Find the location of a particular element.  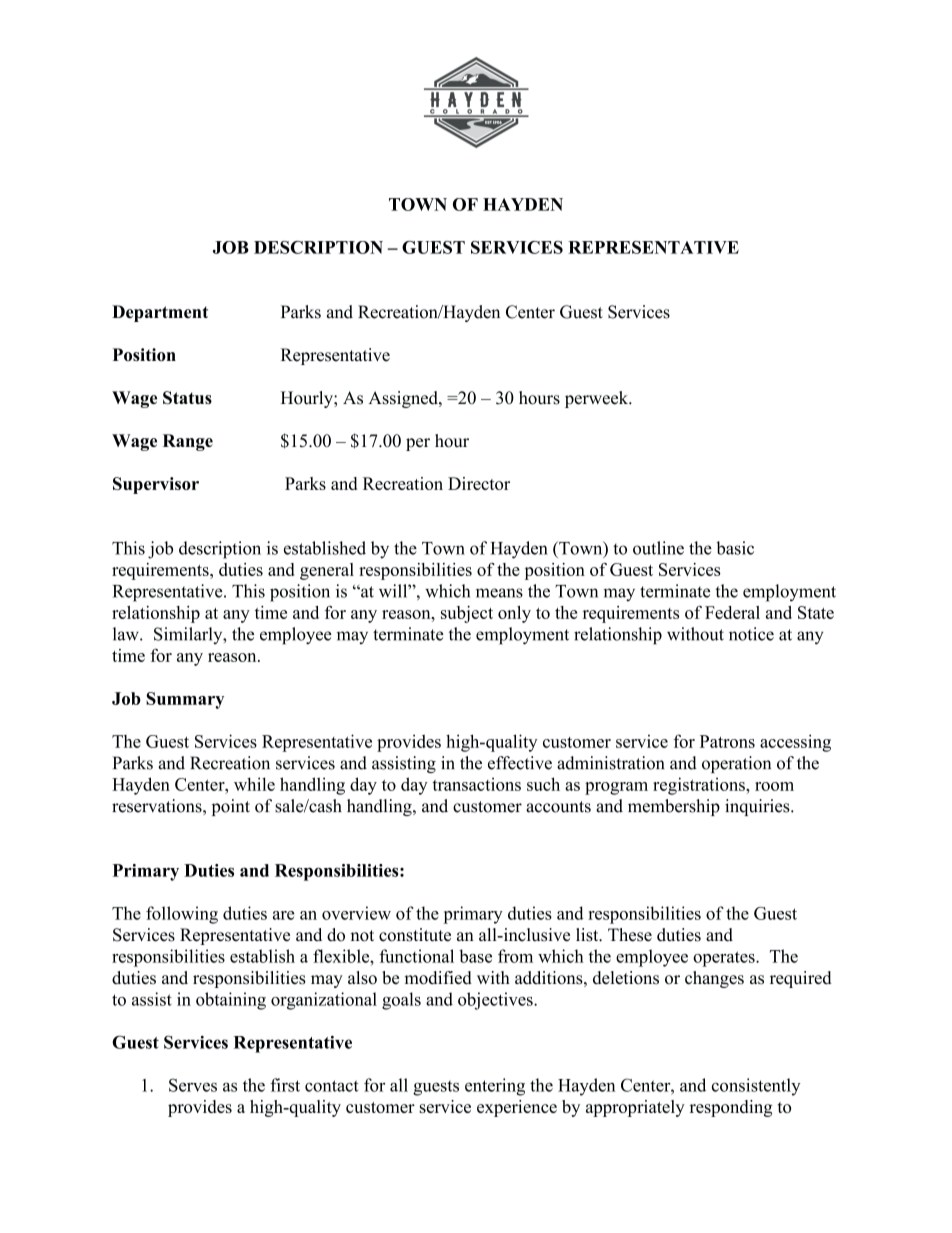

Serves is located at coordinates (193, 1085).
